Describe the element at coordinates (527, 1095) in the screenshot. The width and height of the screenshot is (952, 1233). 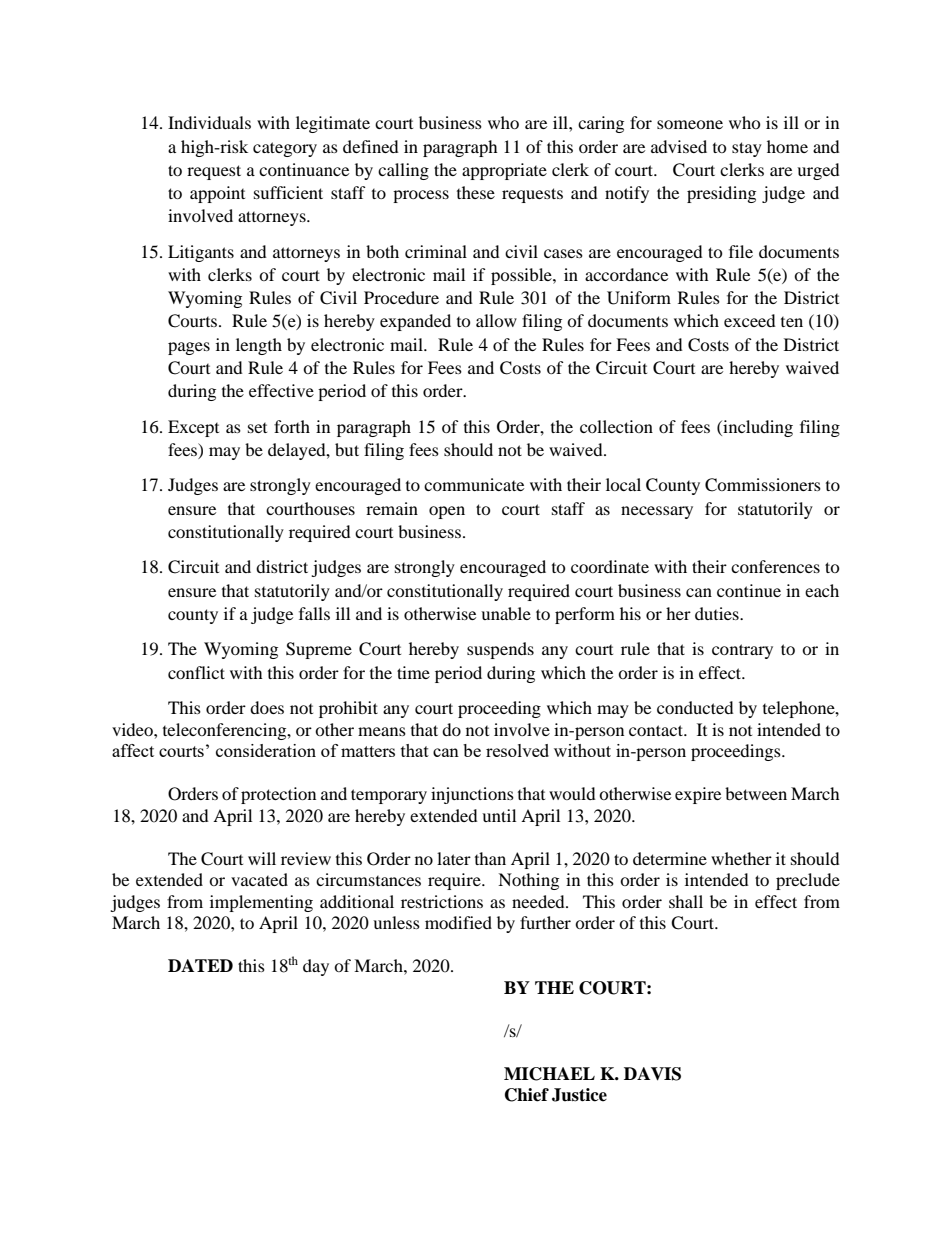
I see `Chief` at that location.
